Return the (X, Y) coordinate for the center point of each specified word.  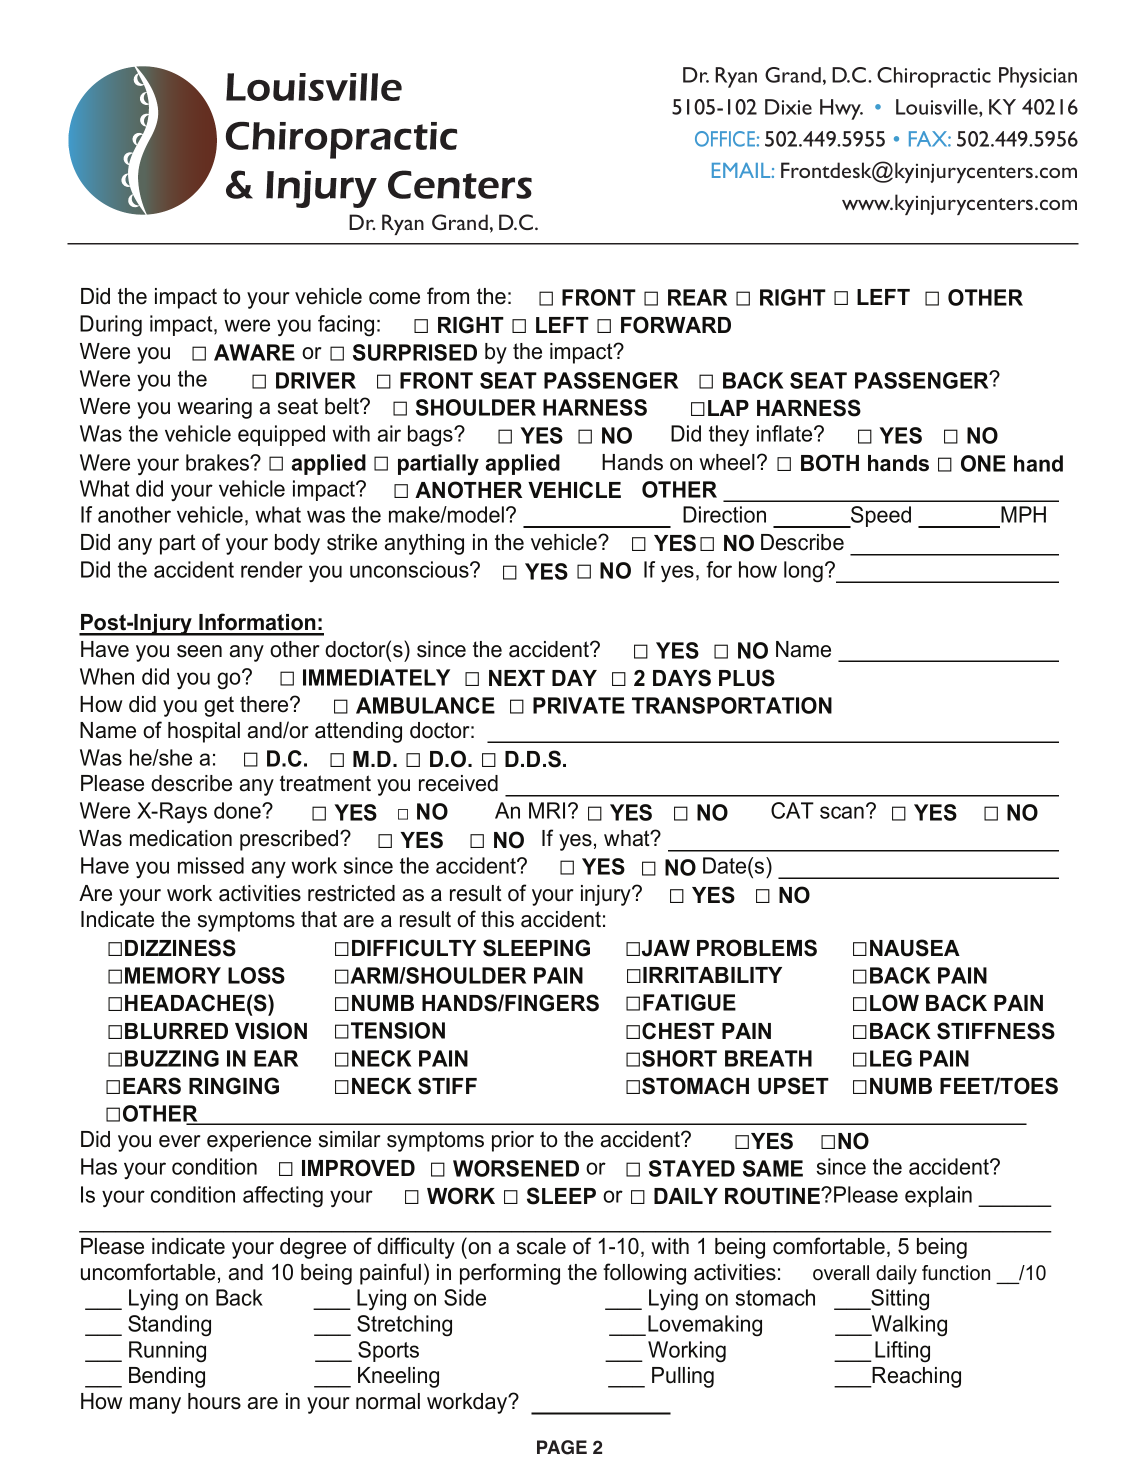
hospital (204, 732)
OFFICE (725, 139)
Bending (167, 1377)
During (111, 326)
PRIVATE (579, 705)
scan (842, 812)
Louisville (938, 107)
